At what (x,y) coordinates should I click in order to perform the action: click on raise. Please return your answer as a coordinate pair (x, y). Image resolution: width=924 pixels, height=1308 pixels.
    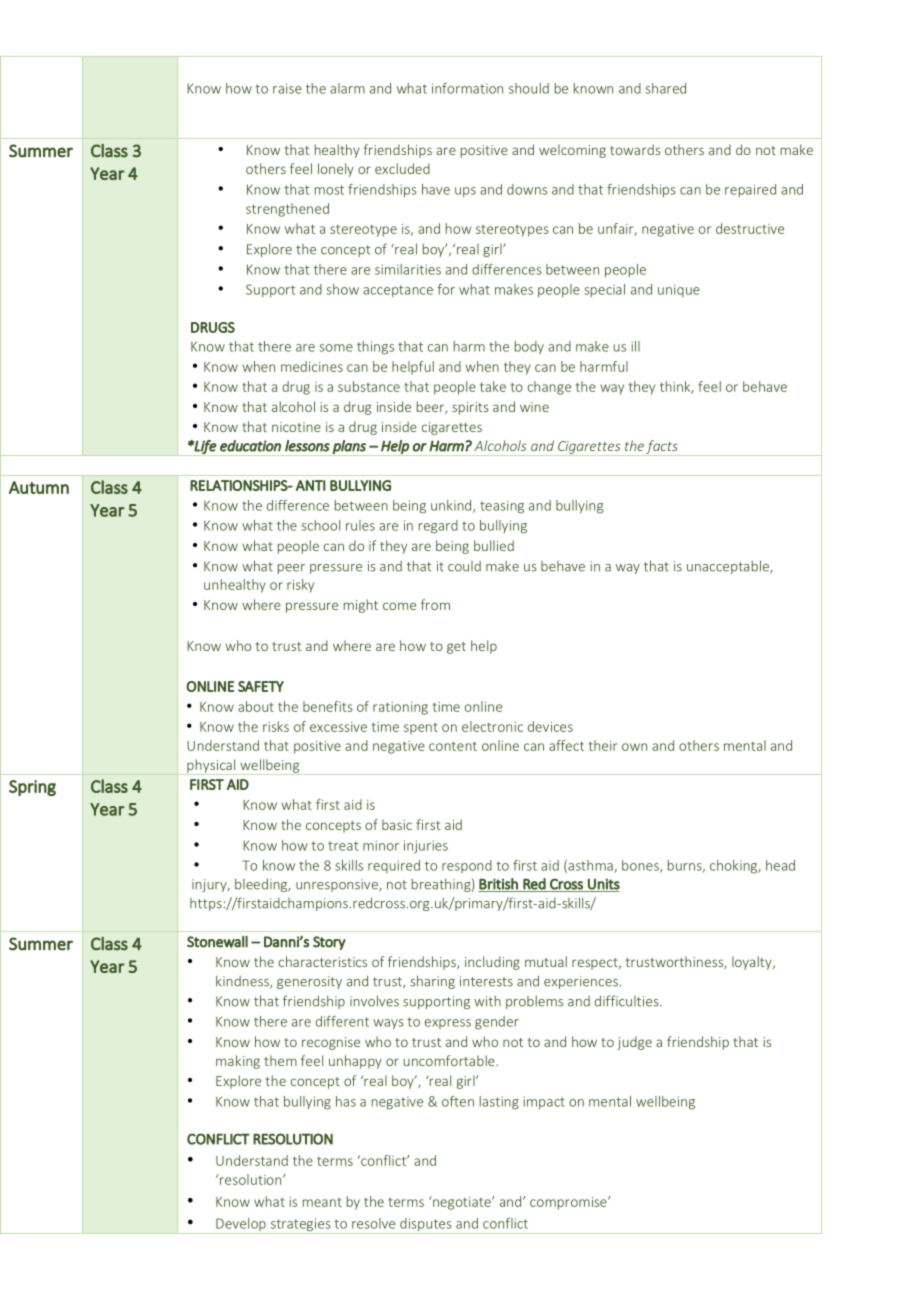
    Looking at the image, I should click on (287, 88).
